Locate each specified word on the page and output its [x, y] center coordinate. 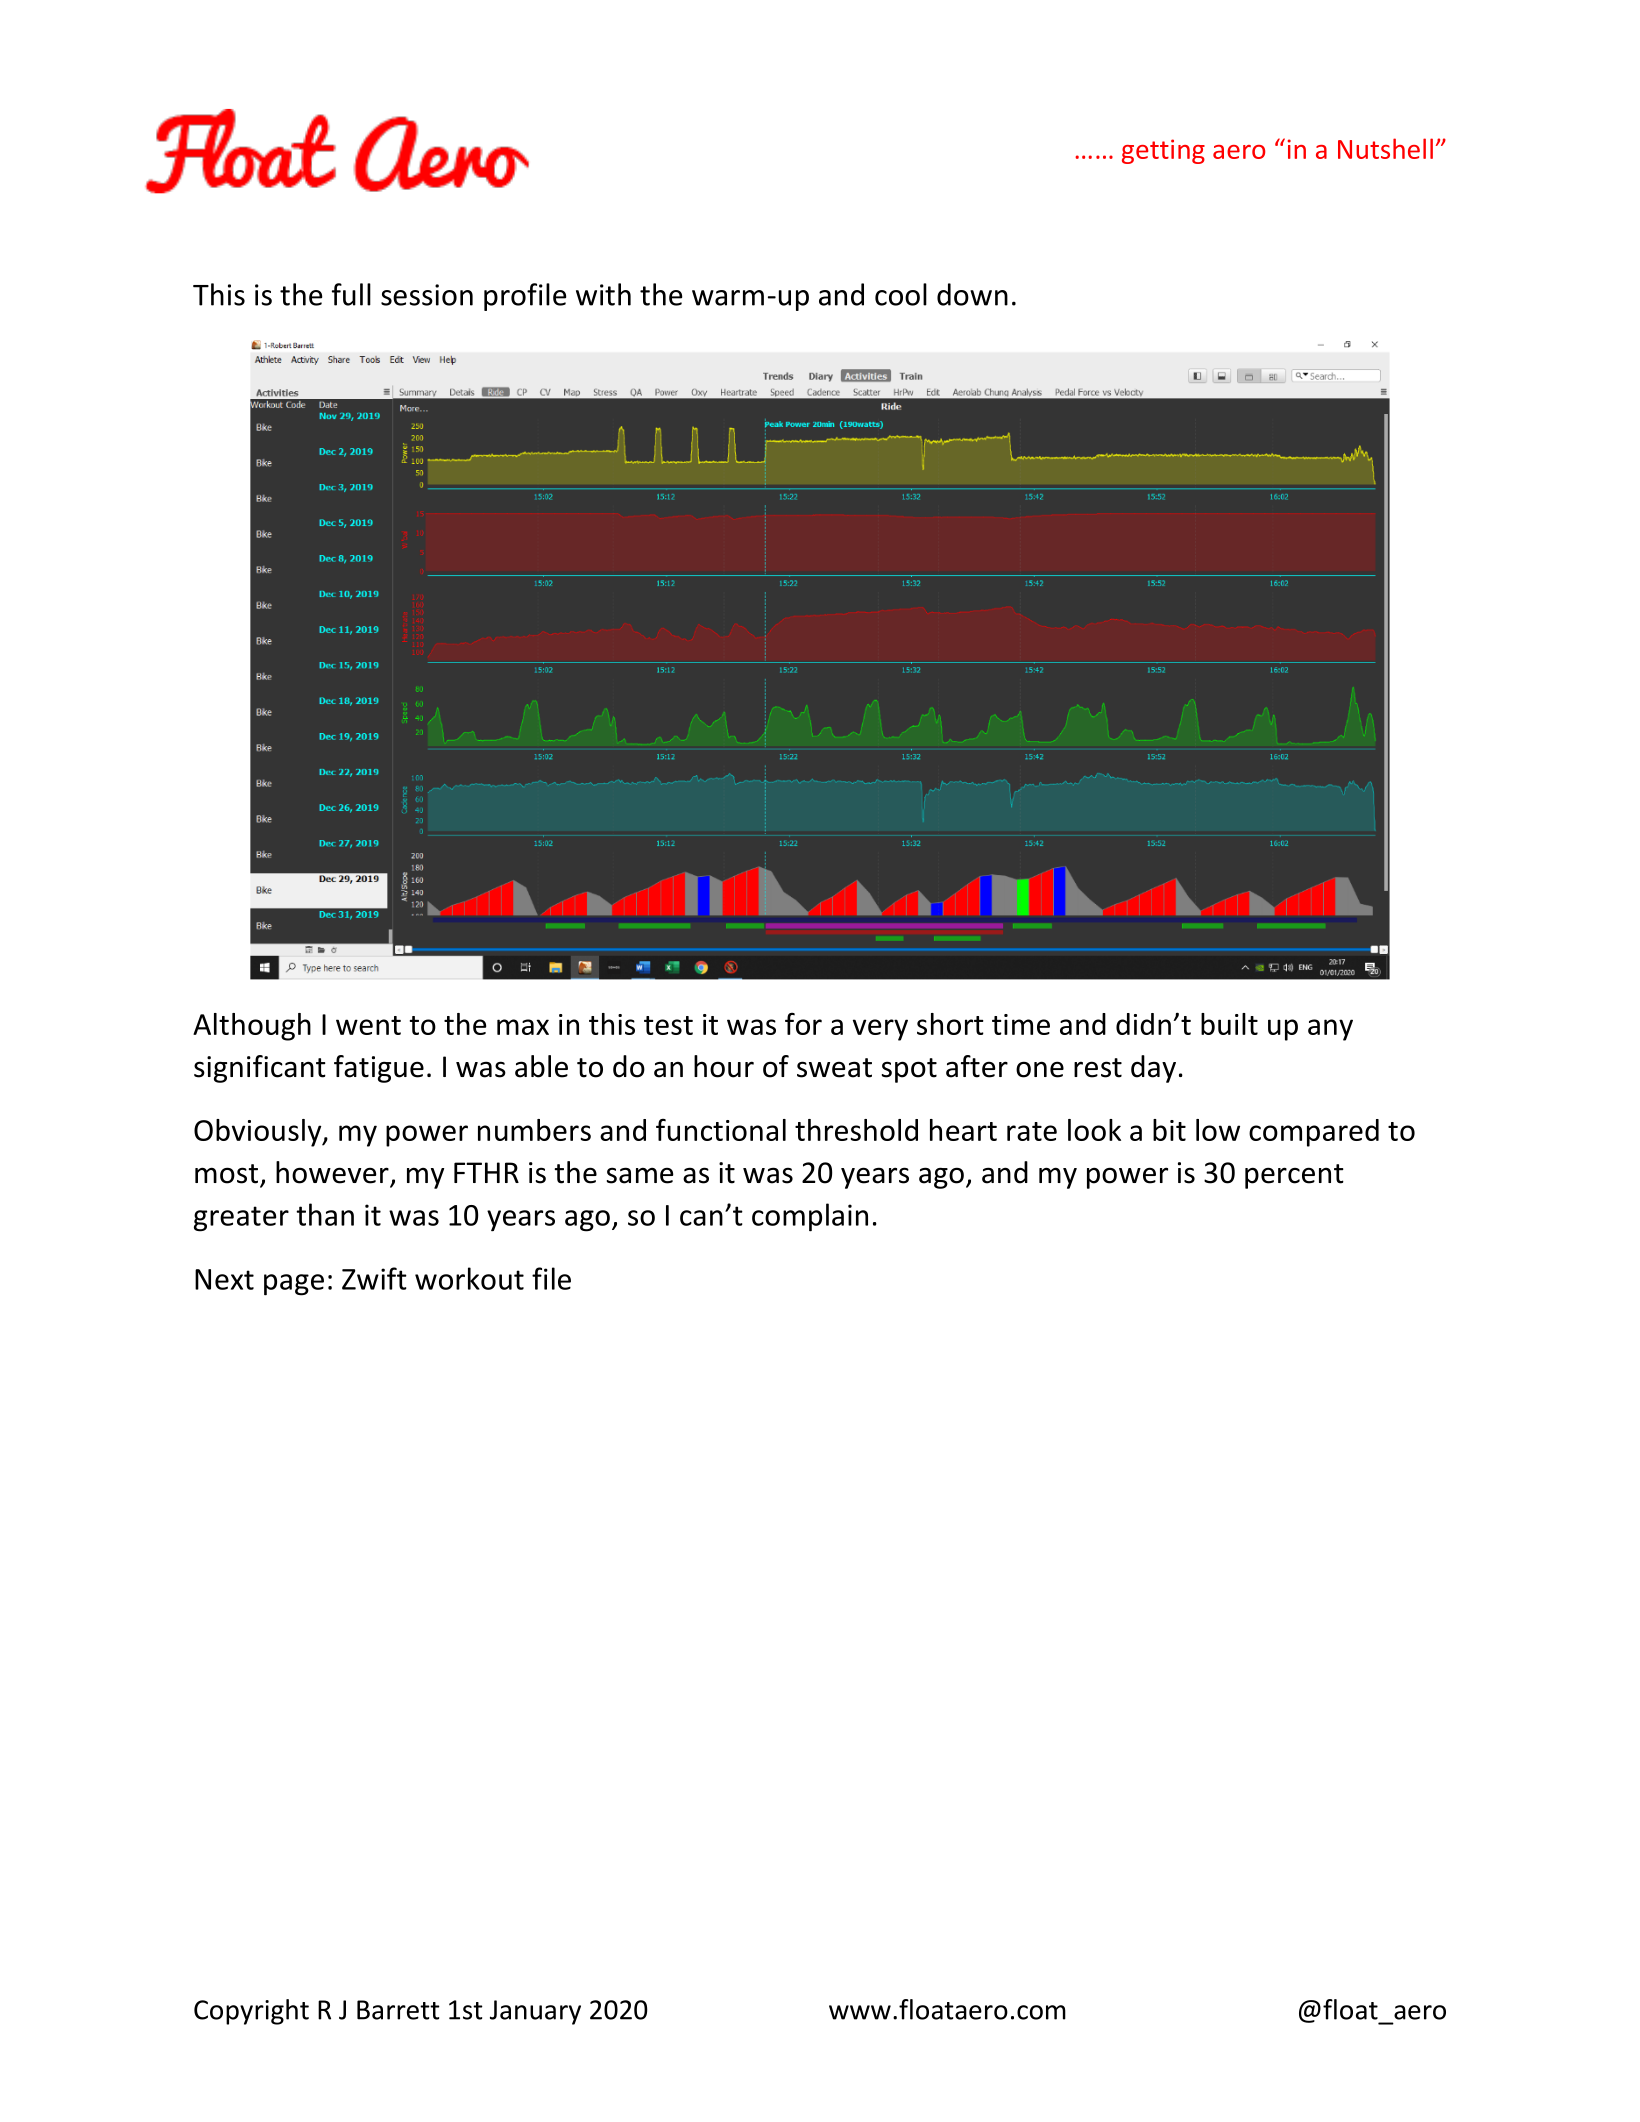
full [351, 294]
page [294, 1285]
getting [1163, 151]
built [1229, 1024]
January [535, 2012]
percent [1294, 1176]
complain [810, 1217]
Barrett [398, 2010]
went [368, 1025]
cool [901, 294]
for [803, 1023]
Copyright [251, 2012]
